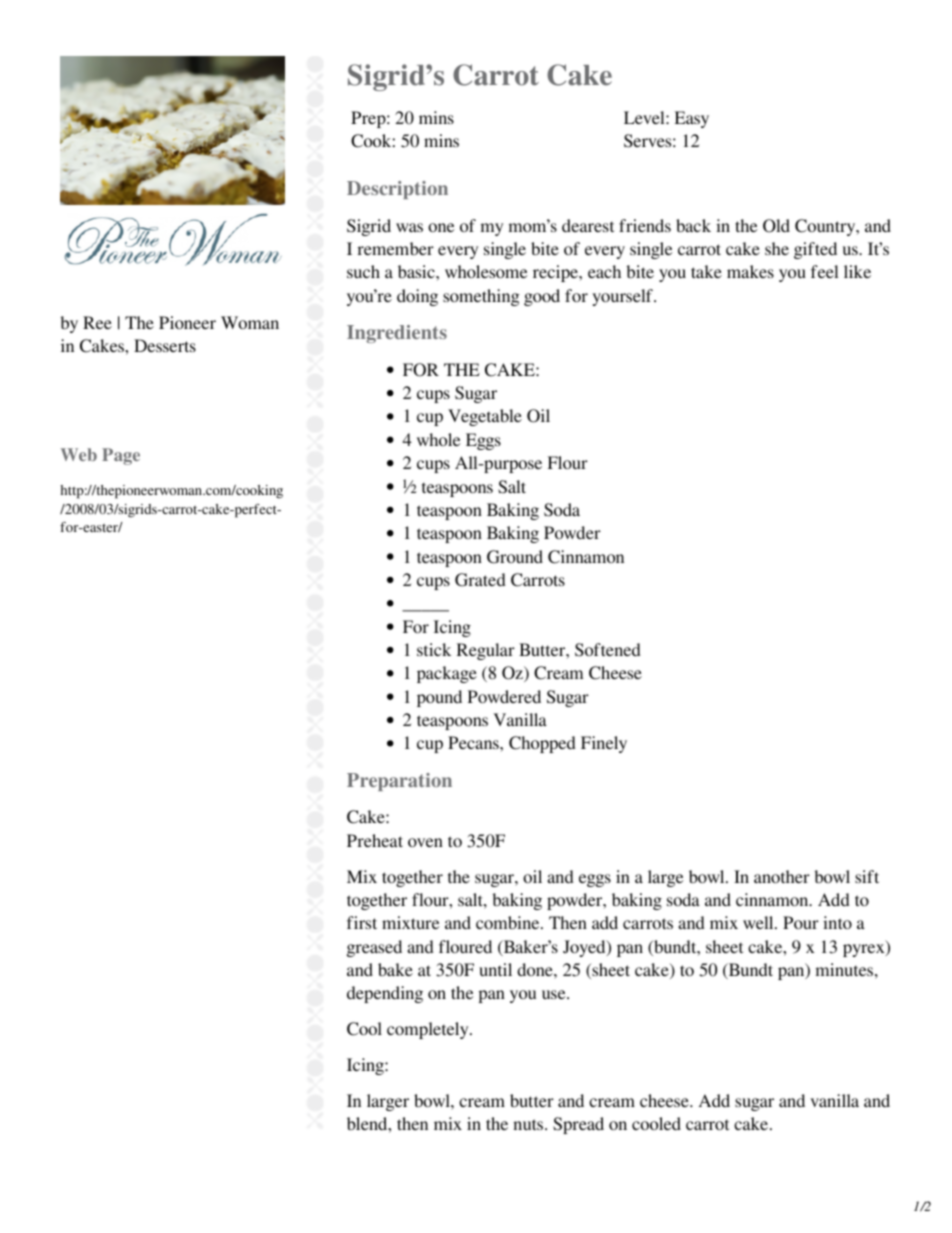 The height and width of the page is (1233, 952). What do you see at coordinates (692, 119) in the page?
I see `Easy` at bounding box center [692, 119].
